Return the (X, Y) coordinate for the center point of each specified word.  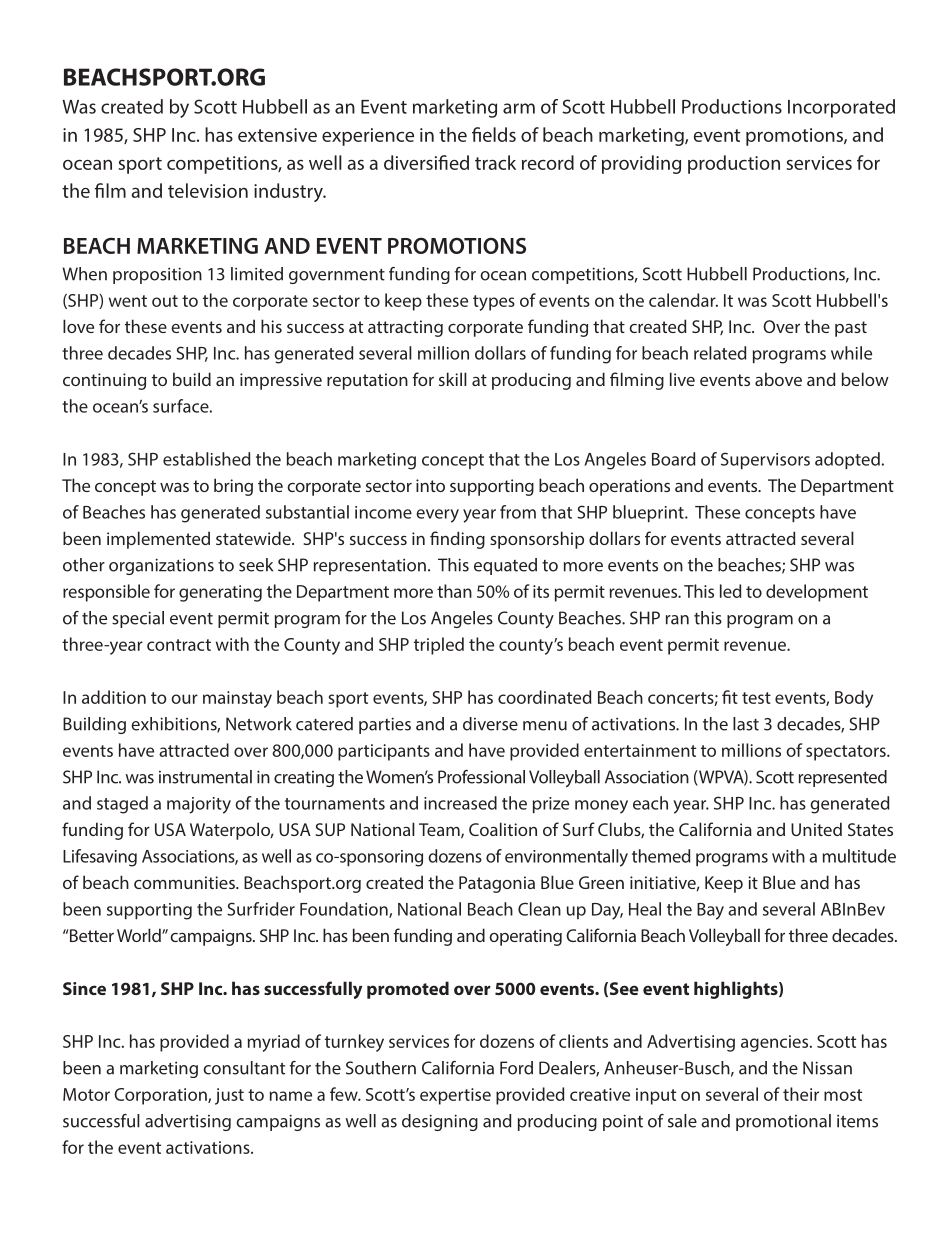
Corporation (161, 1096)
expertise (455, 1096)
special (138, 619)
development (817, 593)
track (495, 162)
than (454, 591)
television (208, 190)
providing (641, 164)
